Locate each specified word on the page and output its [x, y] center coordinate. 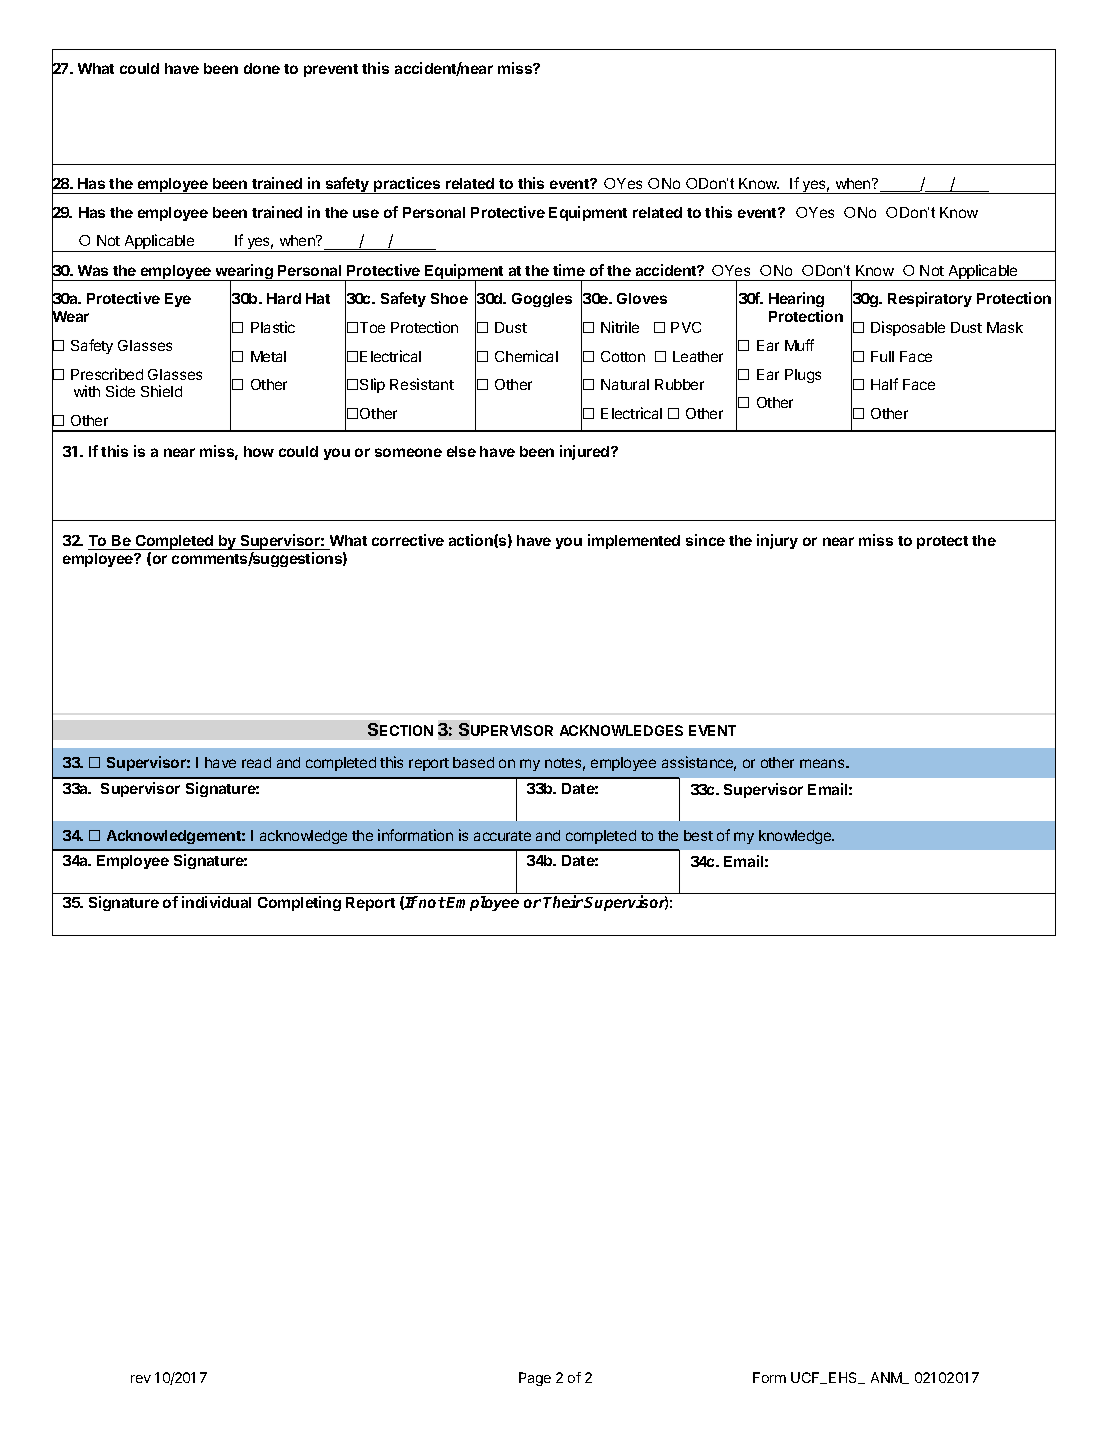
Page [535, 1379]
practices [407, 185]
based [473, 762]
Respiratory [930, 299]
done [262, 68]
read [256, 762]
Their [563, 901]
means [823, 763]
